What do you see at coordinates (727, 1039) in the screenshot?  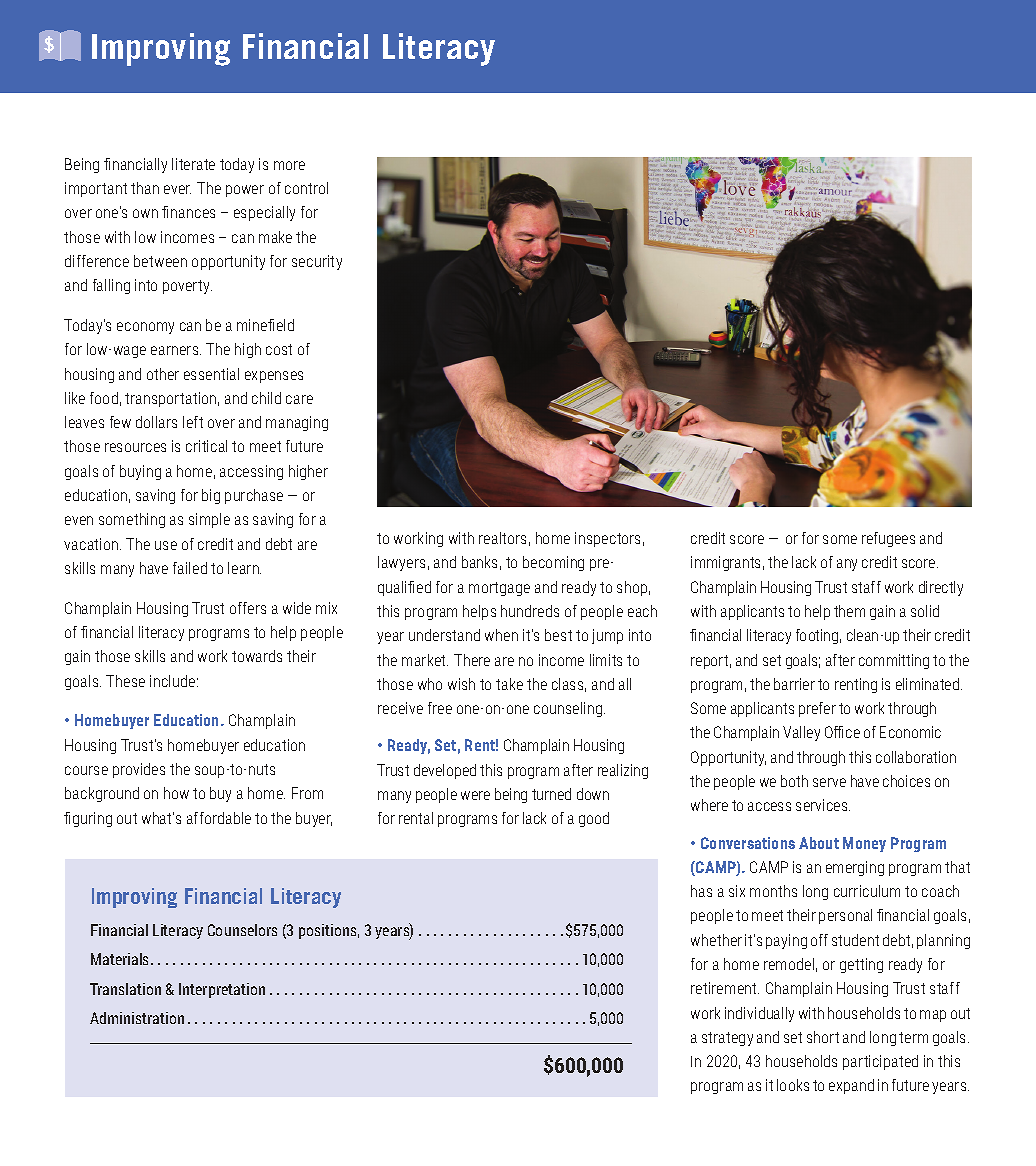 I see `strategy` at bounding box center [727, 1039].
